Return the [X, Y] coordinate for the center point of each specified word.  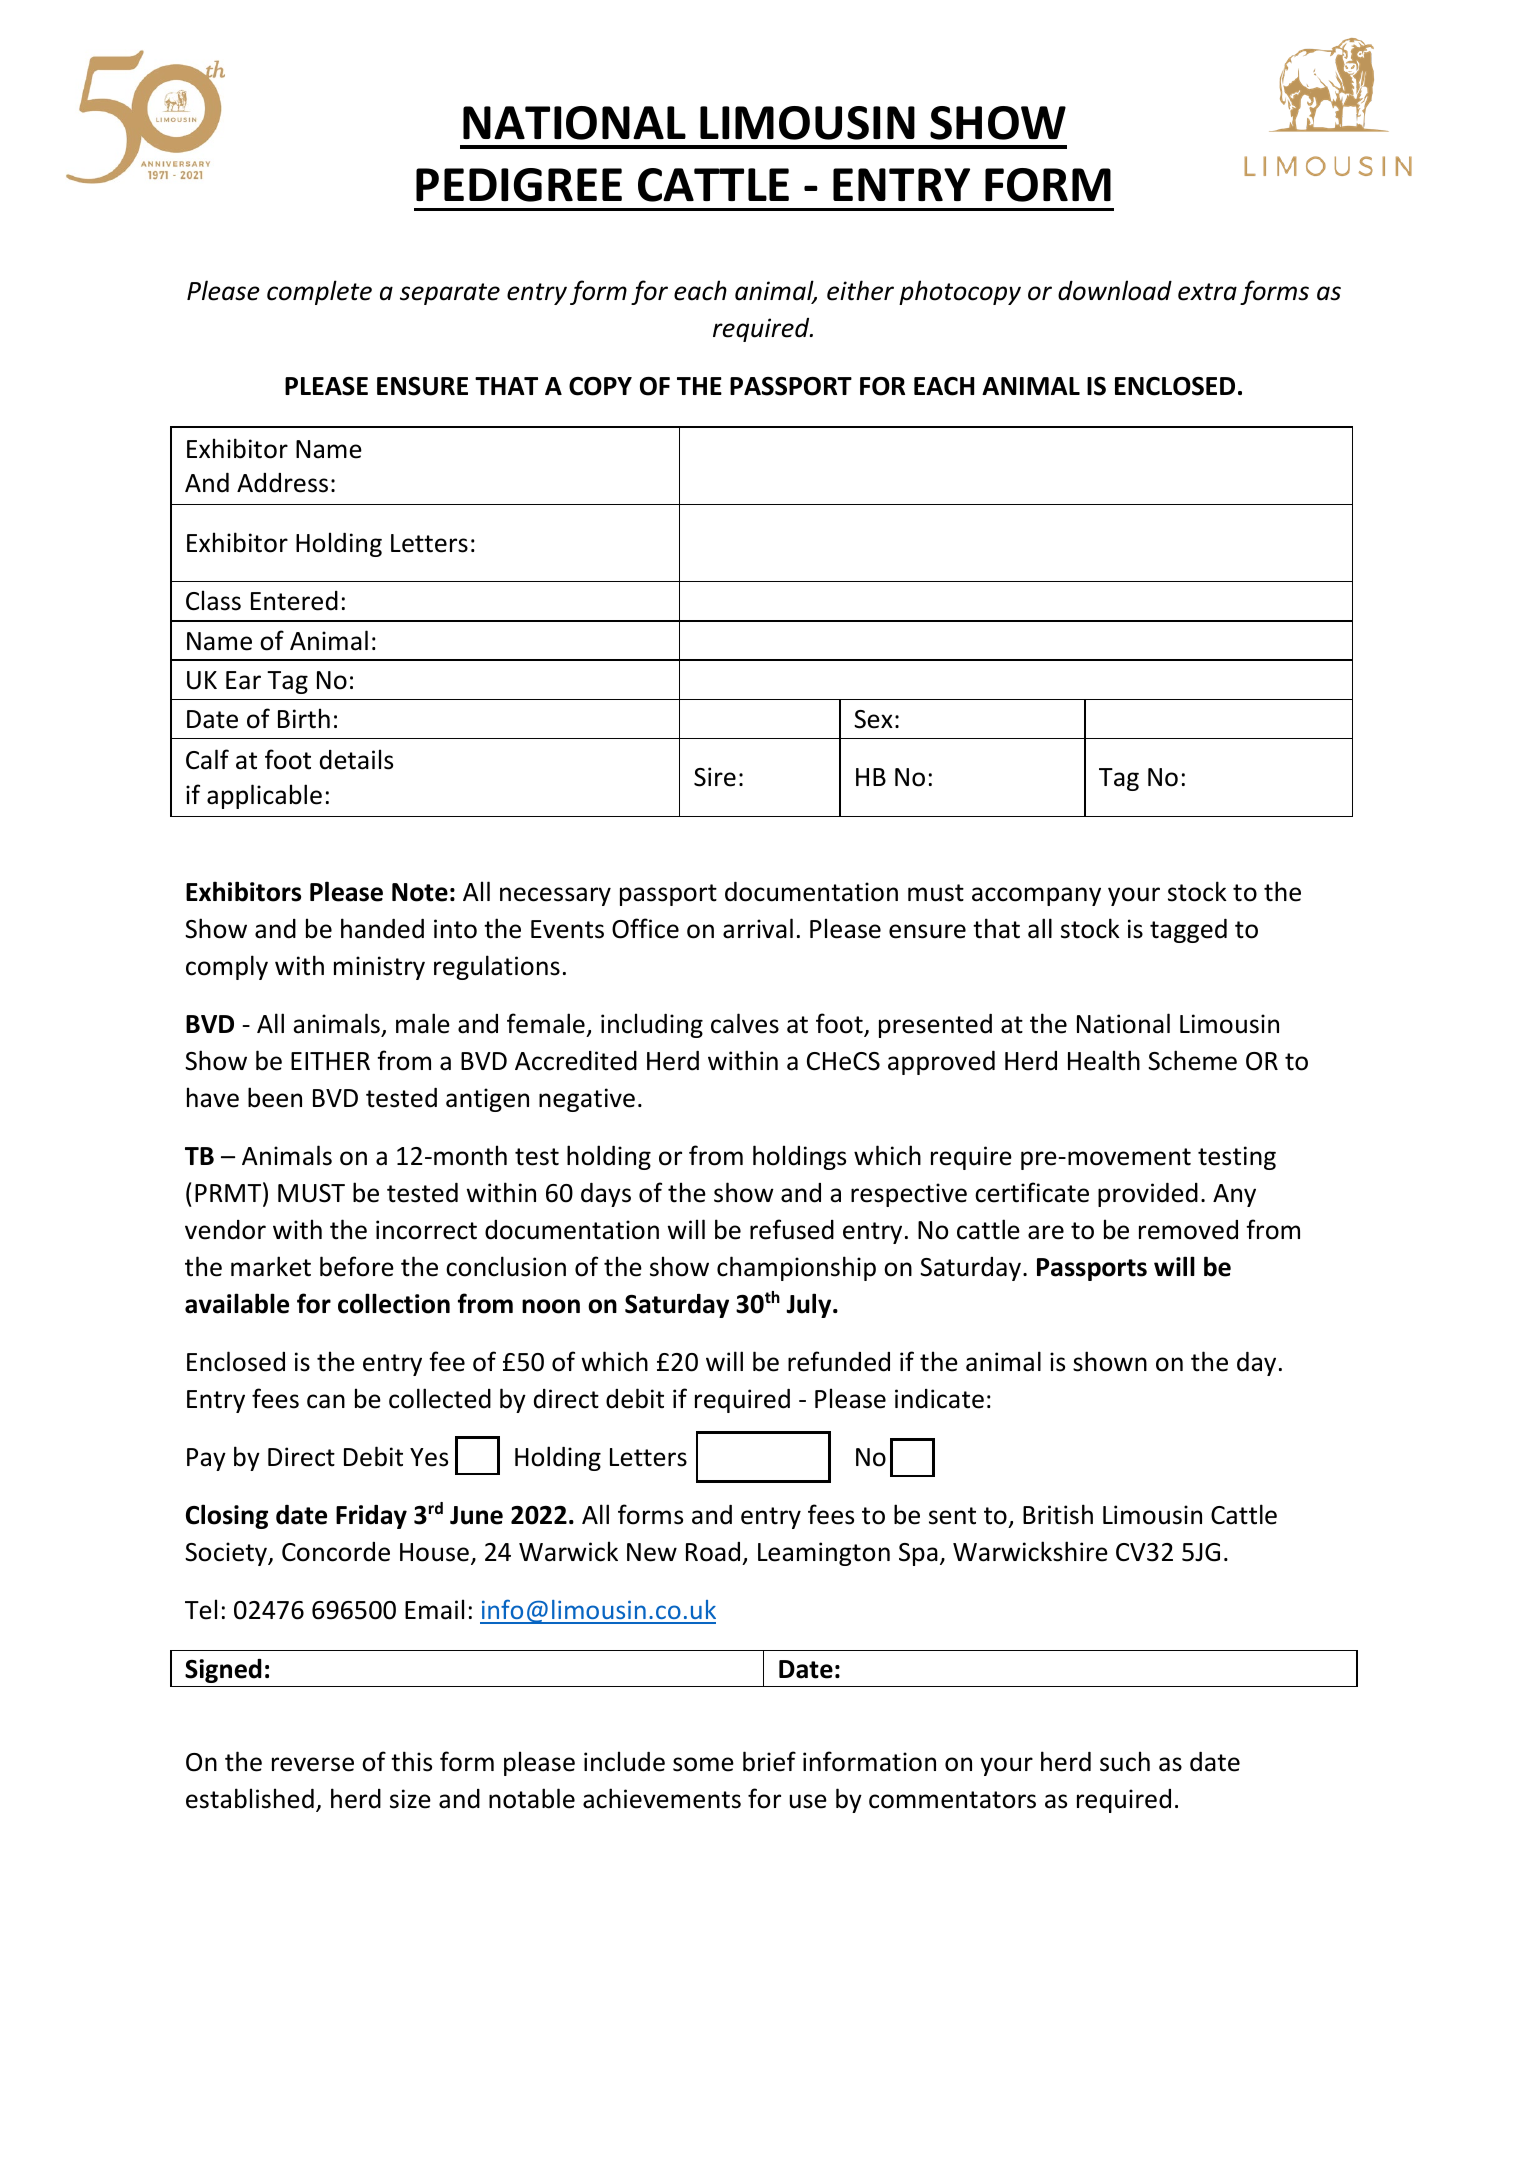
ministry [379, 968]
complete [319, 292]
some [703, 1764]
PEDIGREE [519, 185]
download [1115, 290]
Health [1104, 1060]
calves [745, 1023]
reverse [313, 1764]
